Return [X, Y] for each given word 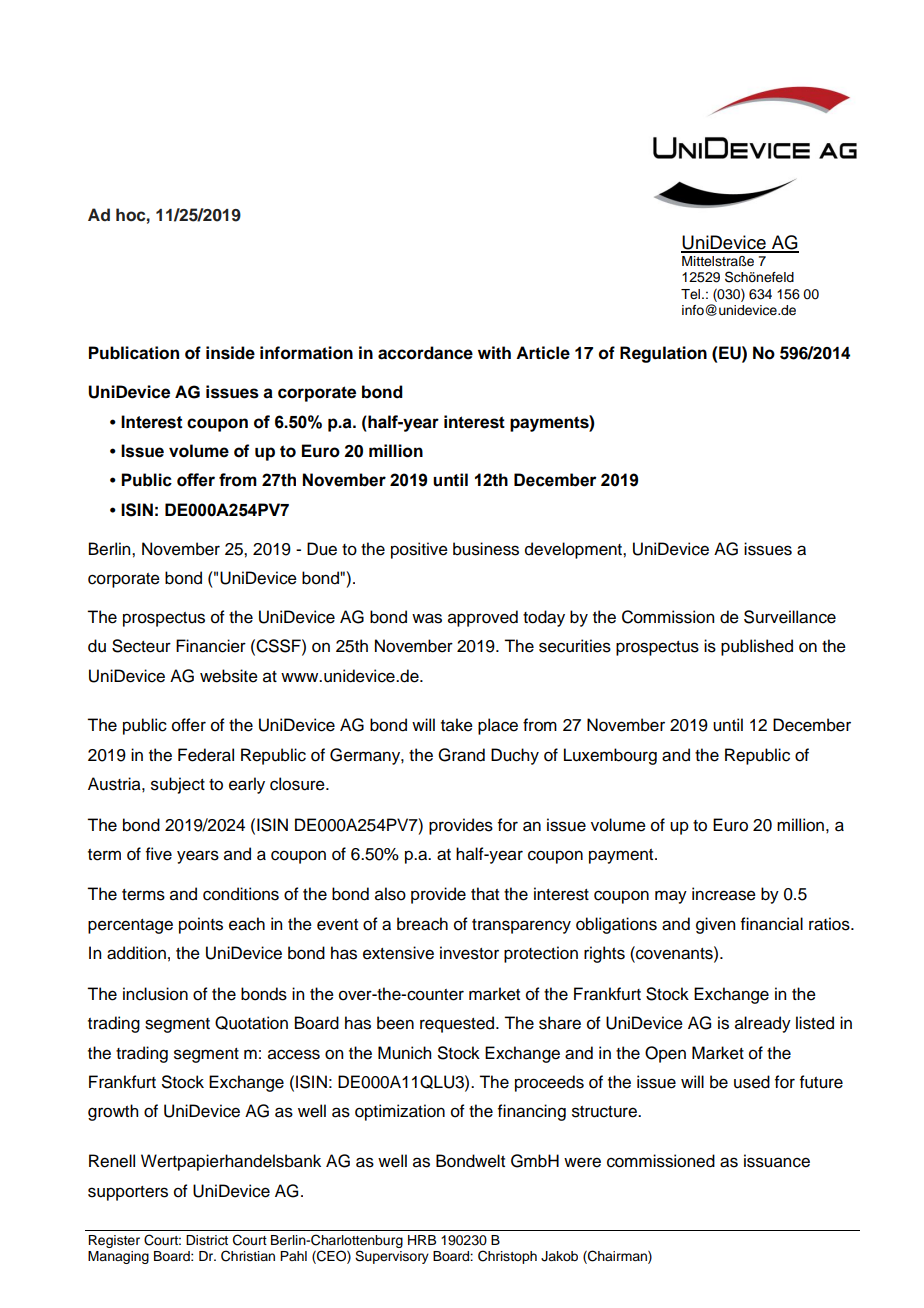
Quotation [251, 1023]
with [494, 352]
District [207, 1240]
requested [458, 1024]
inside [230, 353]
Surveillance [790, 617]
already [763, 1024]
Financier [211, 646]
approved [483, 618]
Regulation [663, 354]
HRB [422, 1240]
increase [724, 894]
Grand [461, 755]
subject [178, 785]
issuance [777, 1161]
